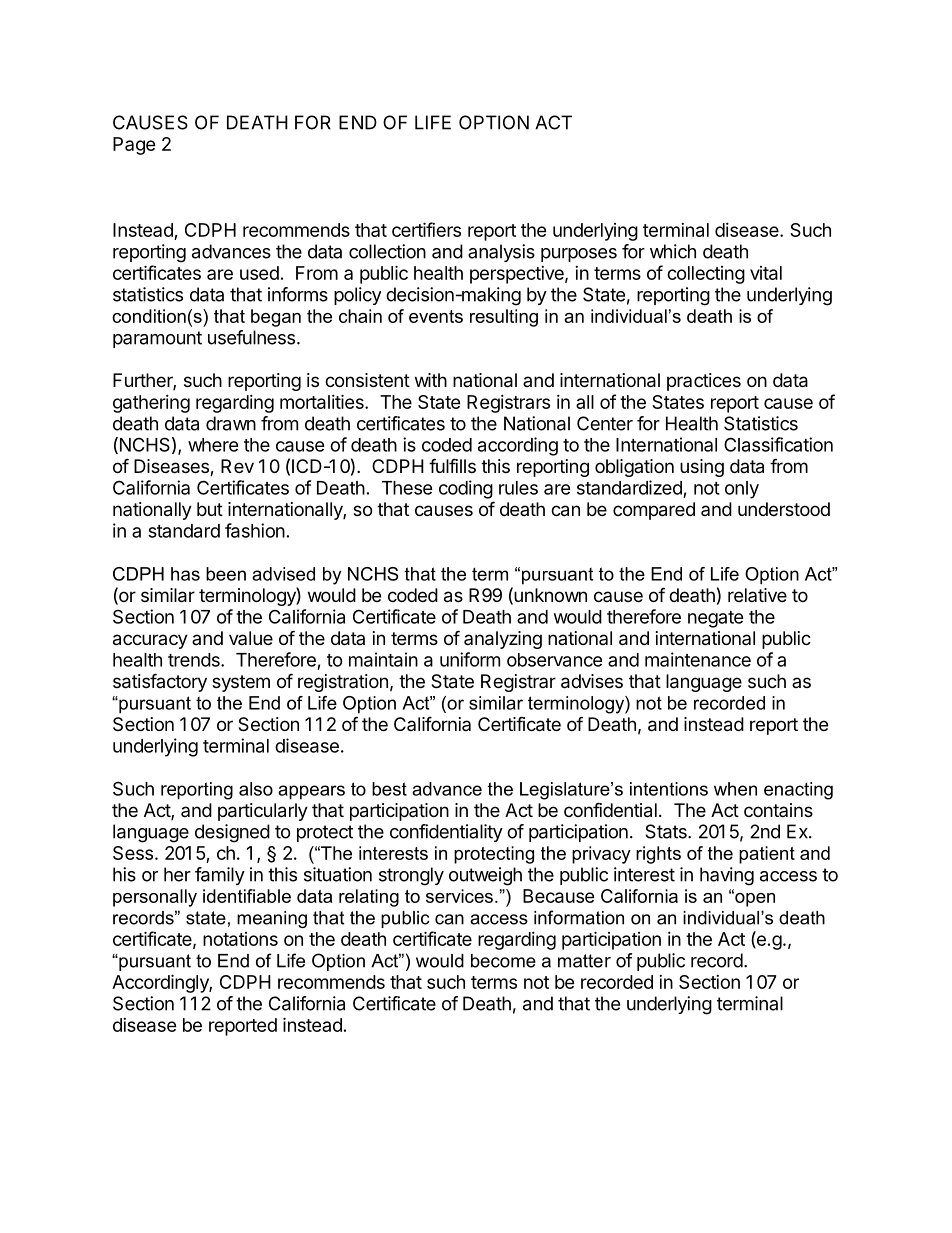 The width and height of the page is (952, 1233). Describe the element at coordinates (757, 595) in the page. I see `relative` at that location.
